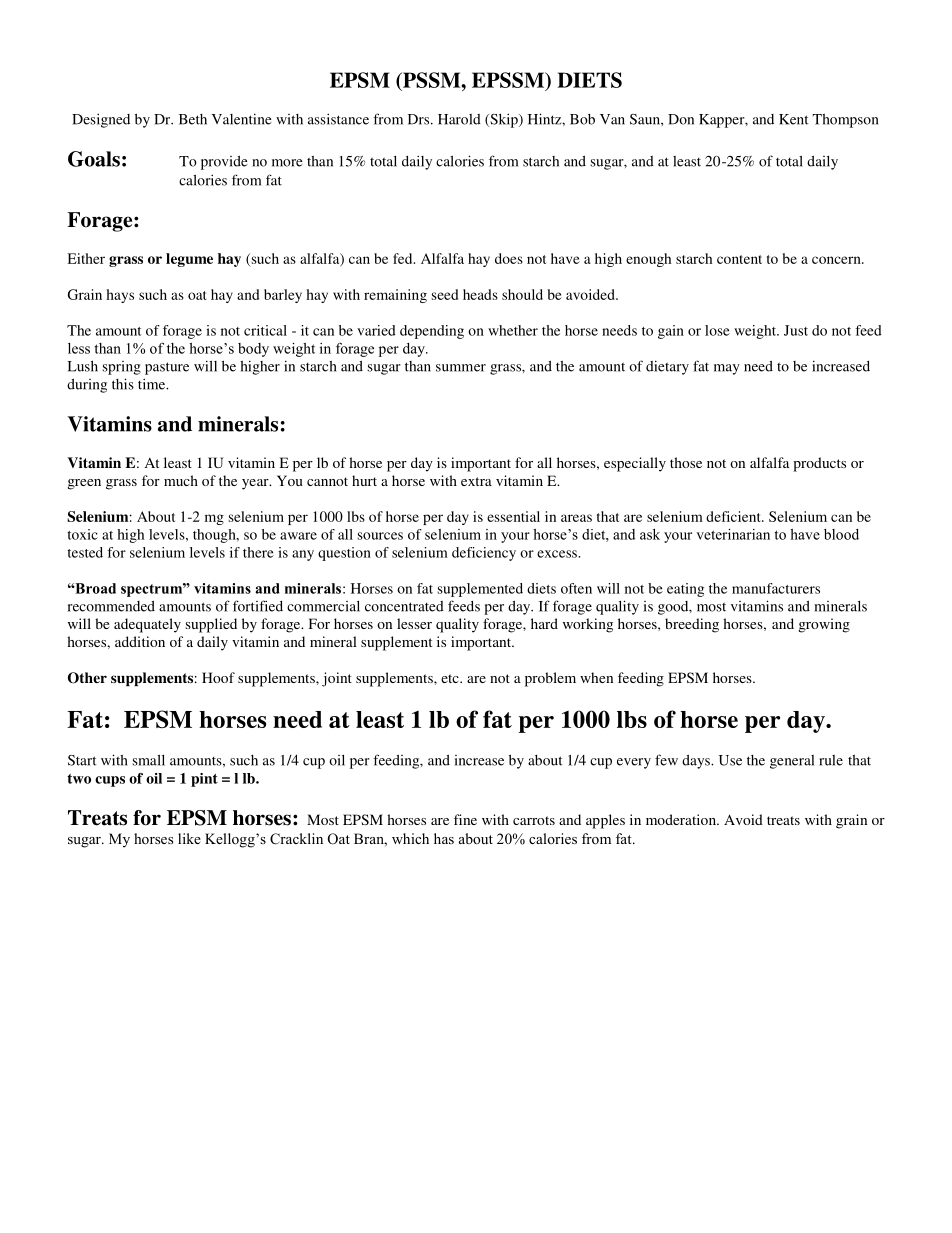 This document has width=952, height=1233. What do you see at coordinates (819, 464) in the document?
I see `products` at bounding box center [819, 464].
